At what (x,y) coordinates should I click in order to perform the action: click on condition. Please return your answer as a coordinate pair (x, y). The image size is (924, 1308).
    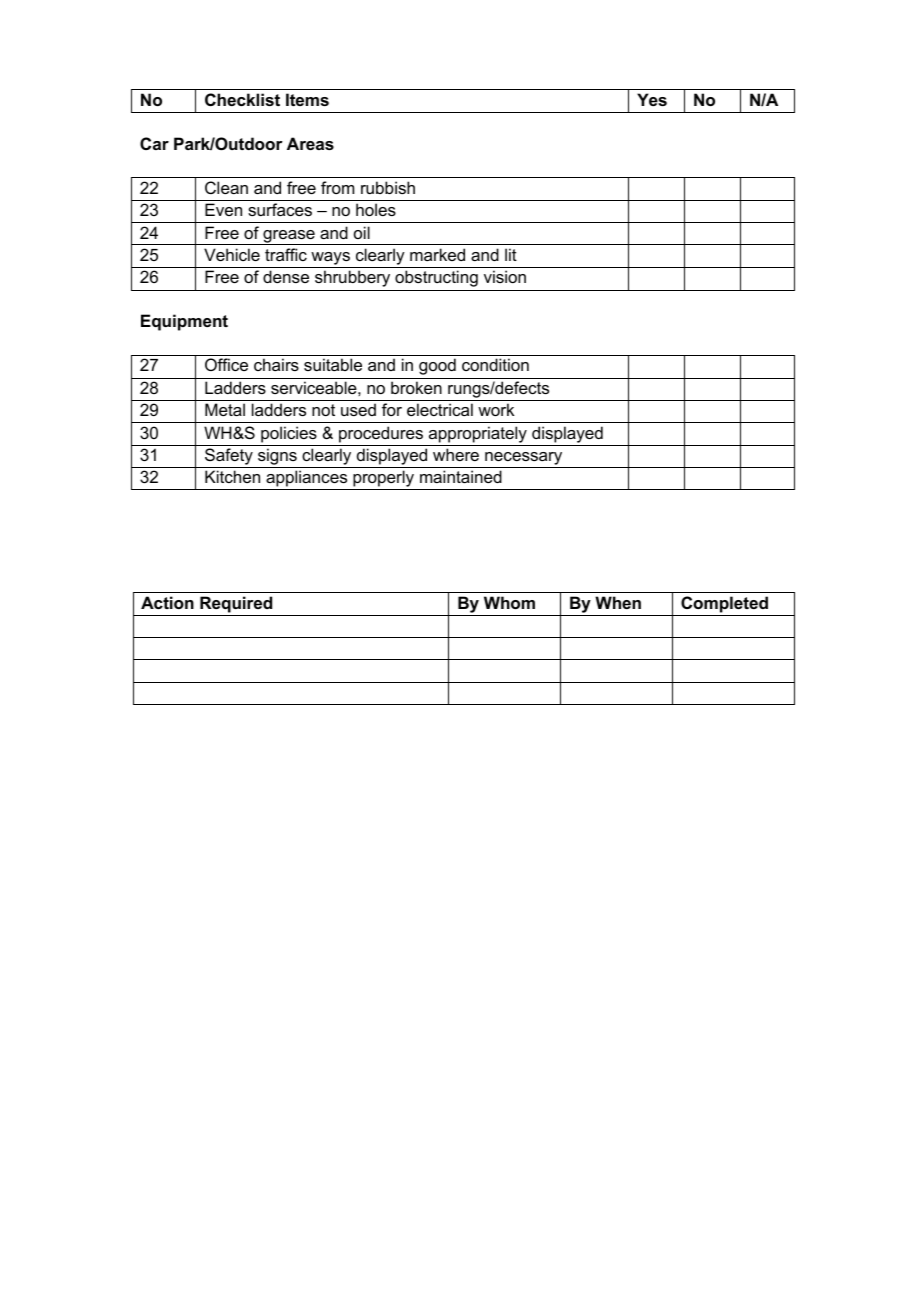
    Looking at the image, I should click on (495, 364).
